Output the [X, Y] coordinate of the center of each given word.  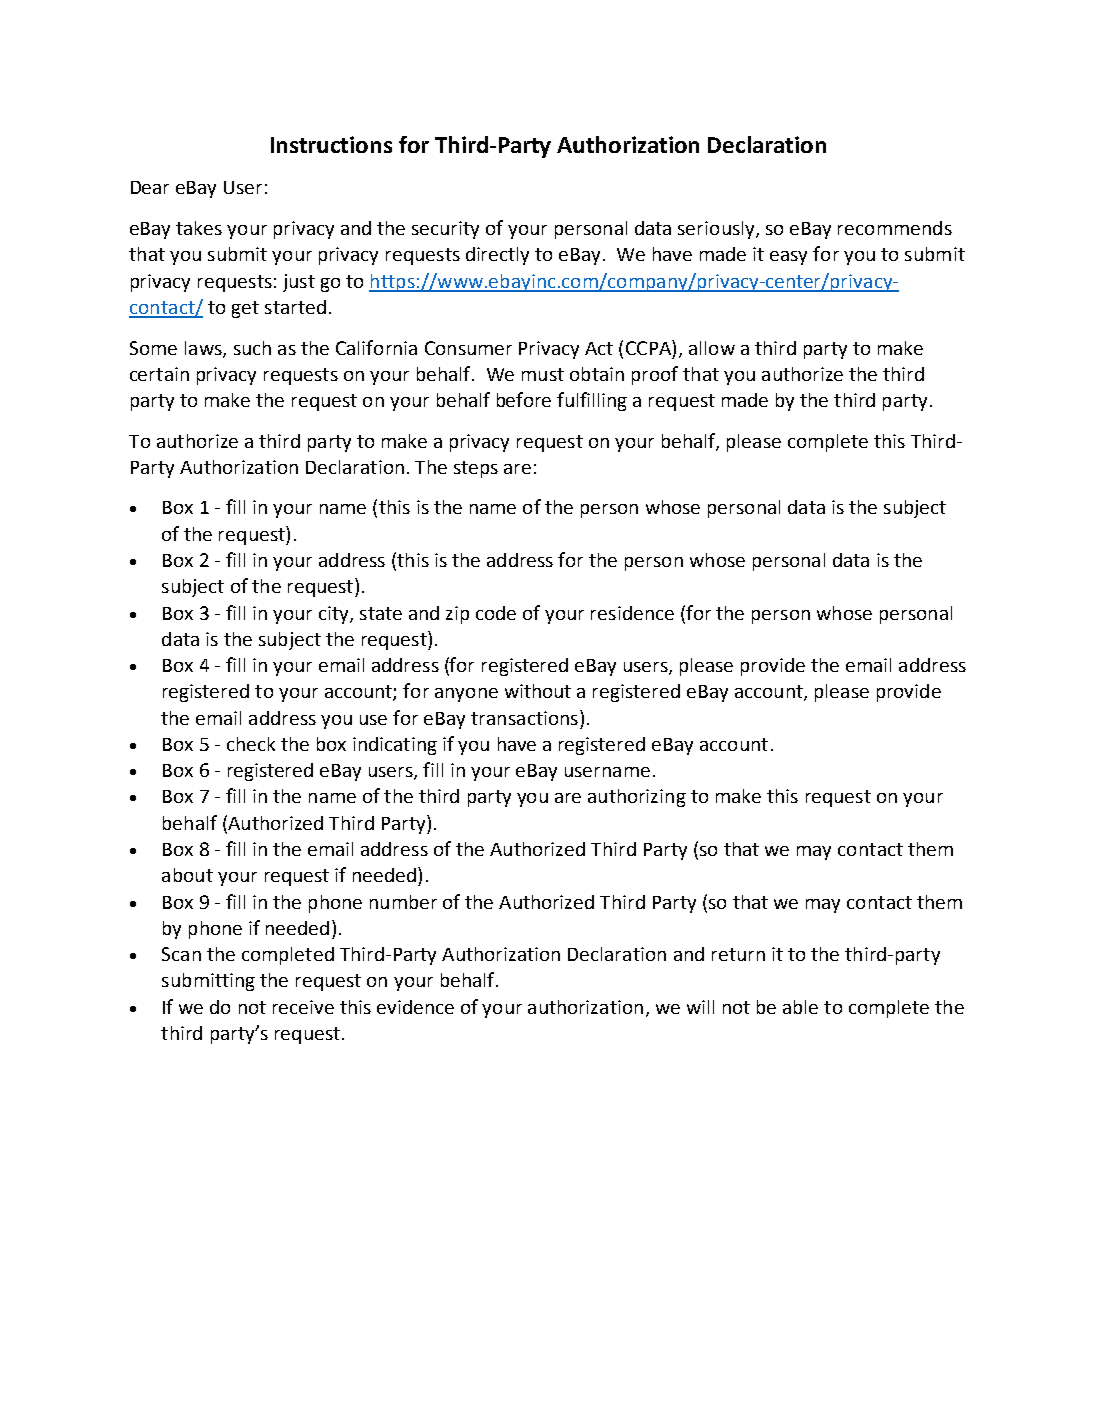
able [800, 1007]
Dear [150, 187]
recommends [895, 228]
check [251, 744]
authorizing [637, 798]
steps [476, 469]
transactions [524, 718]
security [445, 230]
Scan [181, 954]
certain [159, 374]
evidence [415, 1007]
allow [712, 348]
